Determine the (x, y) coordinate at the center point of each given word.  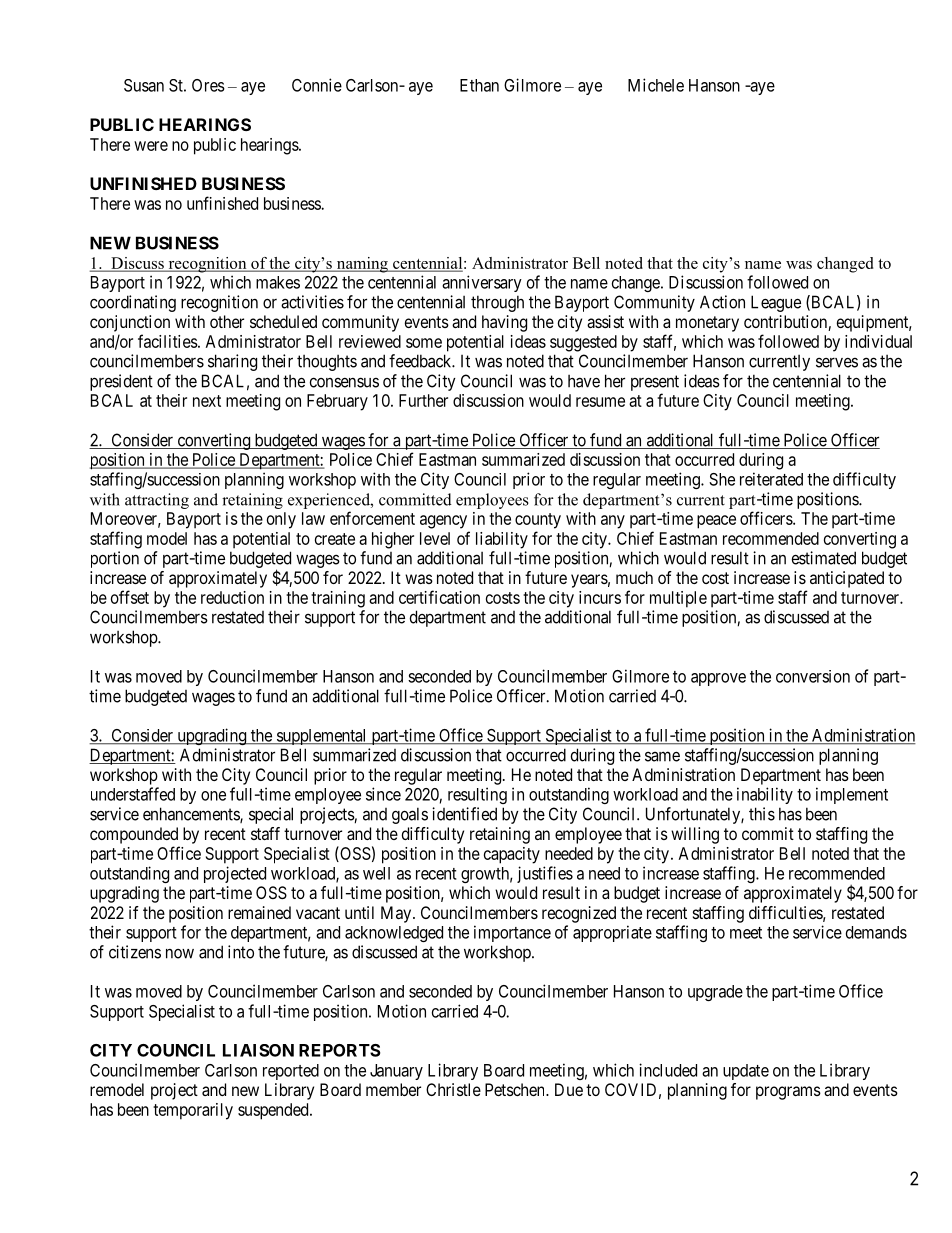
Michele (656, 85)
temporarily (193, 1111)
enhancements (192, 815)
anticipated (847, 579)
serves (837, 362)
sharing (232, 362)
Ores (208, 85)
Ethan (479, 85)
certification (439, 597)
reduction (232, 597)
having (504, 323)
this (762, 814)
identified (464, 814)
